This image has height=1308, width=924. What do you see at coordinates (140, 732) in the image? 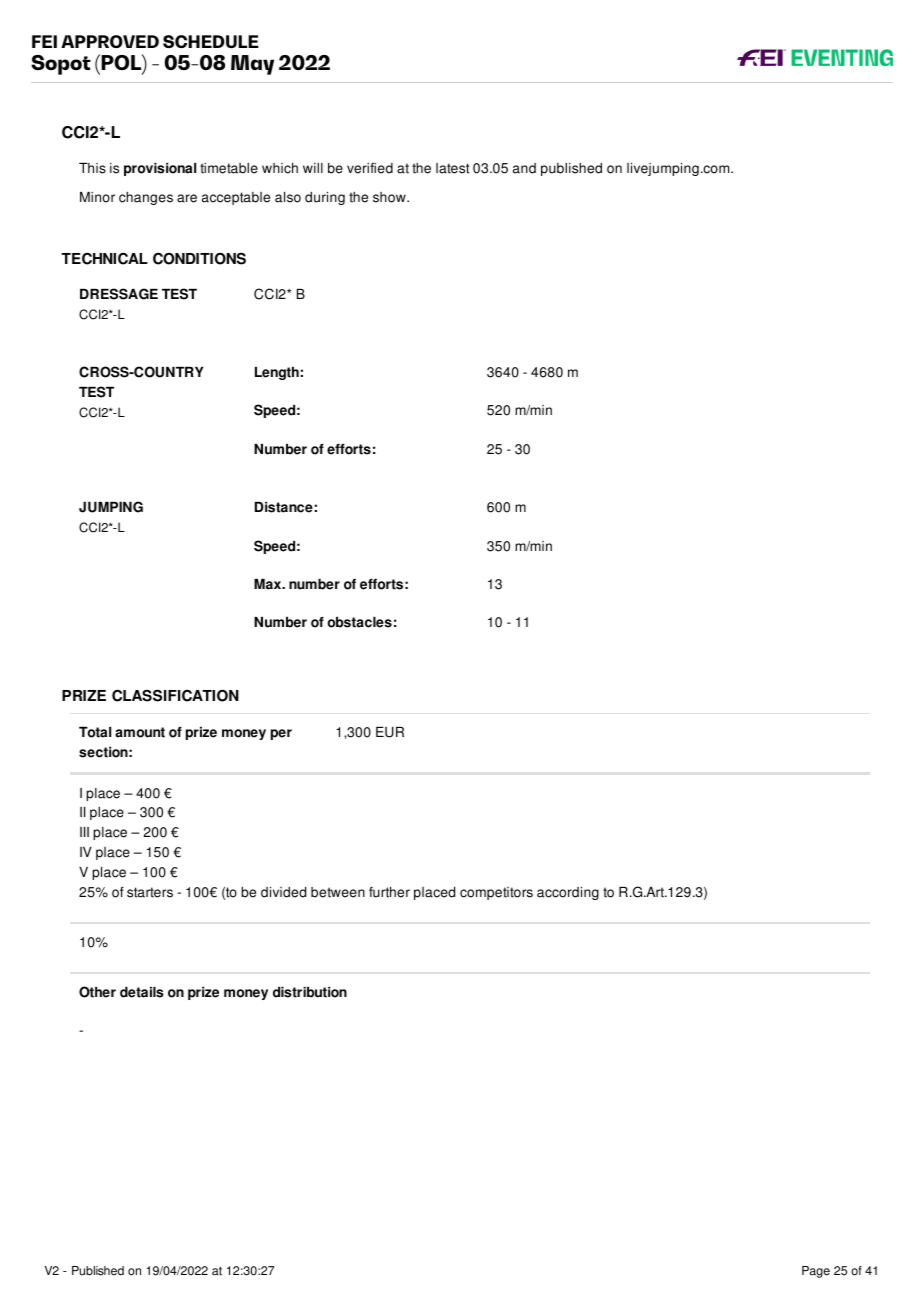
I see `amount` at bounding box center [140, 732].
